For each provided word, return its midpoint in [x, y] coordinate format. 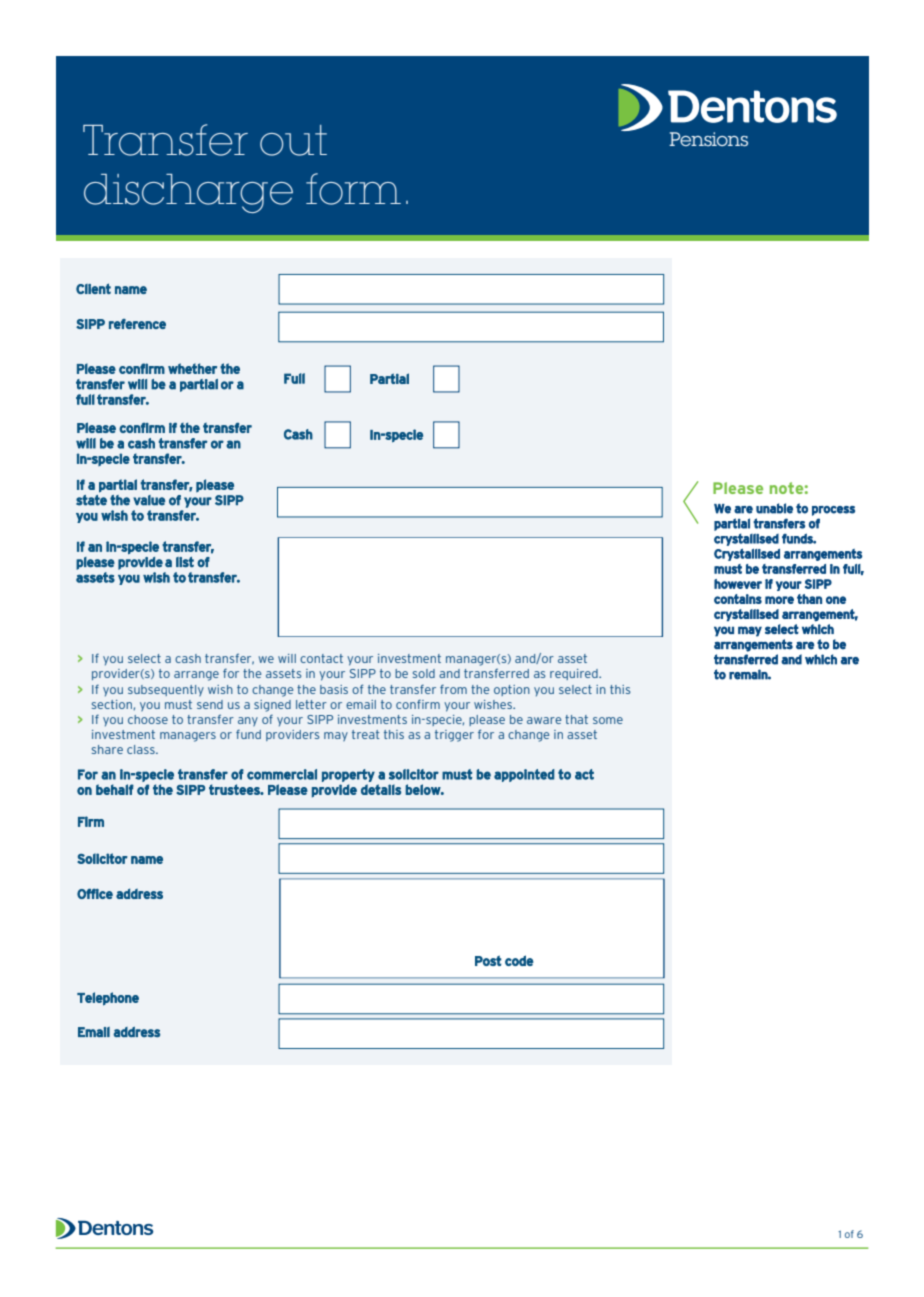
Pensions [708, 139]
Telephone [108, 999]
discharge [188, 193]
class [142, 749]
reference [137, 324]
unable [774, 508]
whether [192, 368]
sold [424, 673]
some [608, 720]
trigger [454, 736]
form [353, 189]
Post [488, 960]
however [738, 584]
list [185, 562]
